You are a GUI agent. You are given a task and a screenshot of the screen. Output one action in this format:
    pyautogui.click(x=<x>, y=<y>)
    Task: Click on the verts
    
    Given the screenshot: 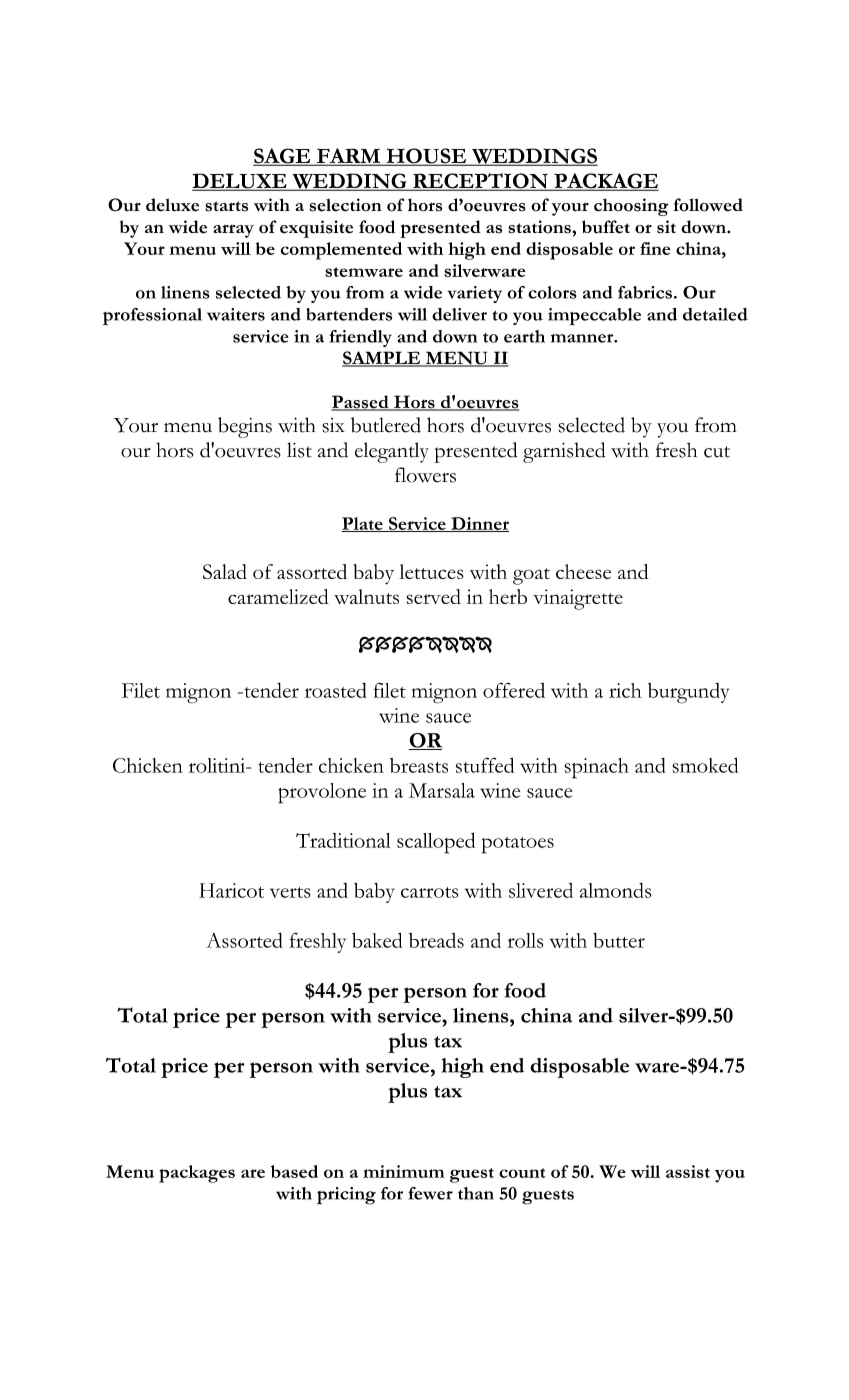 What is the action you would take?
    pyautogui.click(x=290, y=892)
